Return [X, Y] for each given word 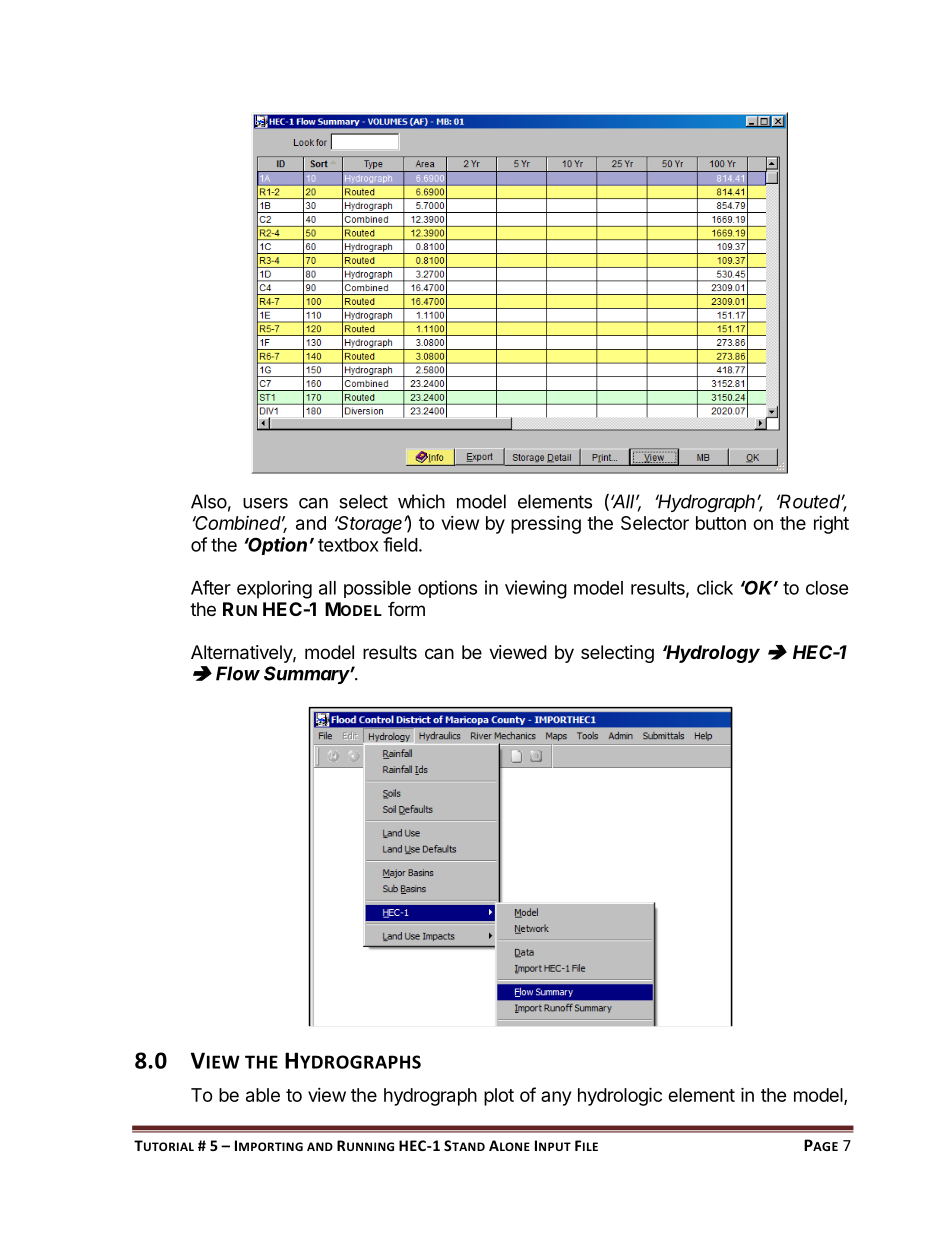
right [831, 525]
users [265, 503]
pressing [546, 525]
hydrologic [620, 1096]
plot [499, 1097]
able [263, 1095]
